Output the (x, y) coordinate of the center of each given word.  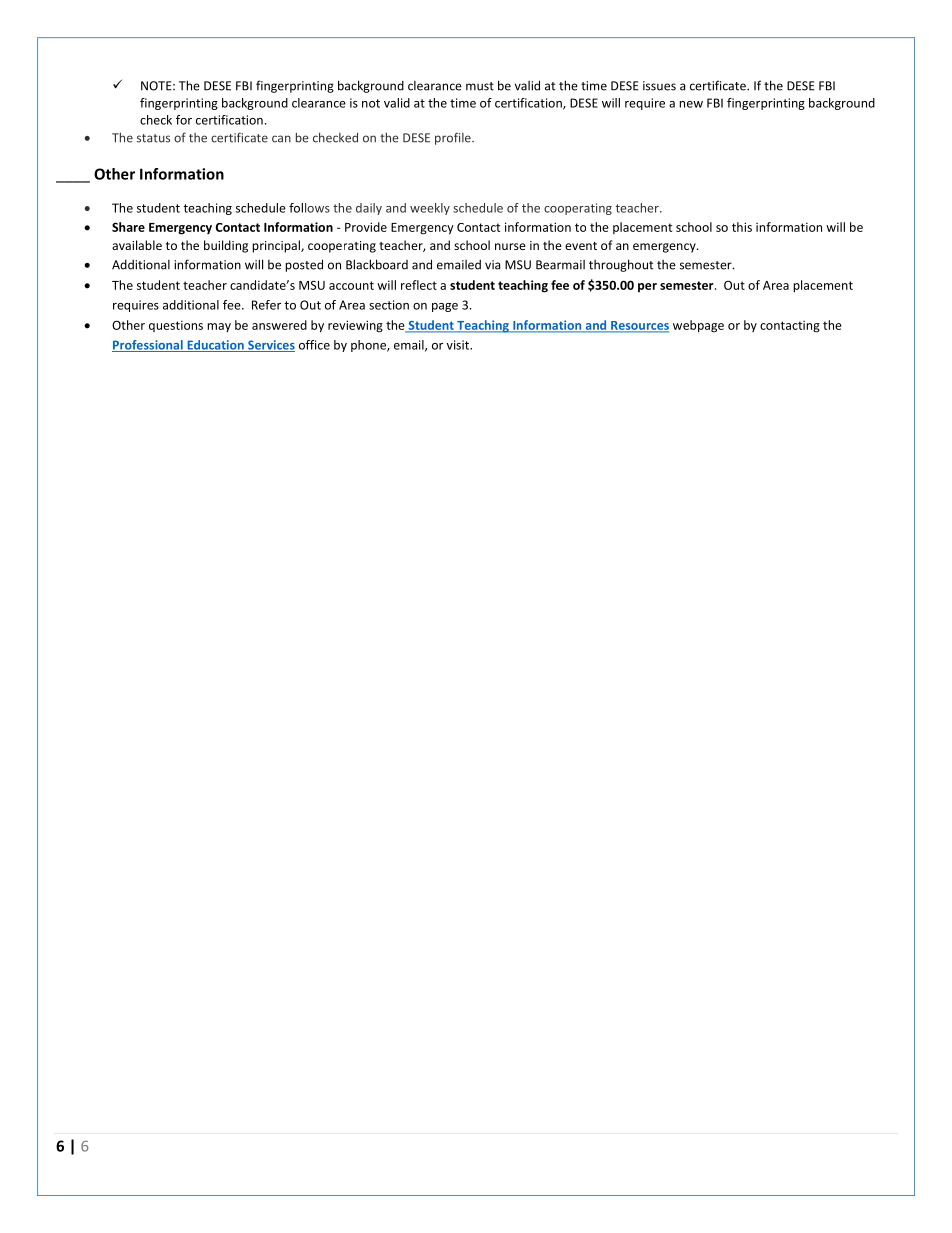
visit (459, 345)
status (153, 138)
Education (215, 346)
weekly (430, 209)
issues (659, 86)
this (742, 227)
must (480, 86)
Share (128, 227)
